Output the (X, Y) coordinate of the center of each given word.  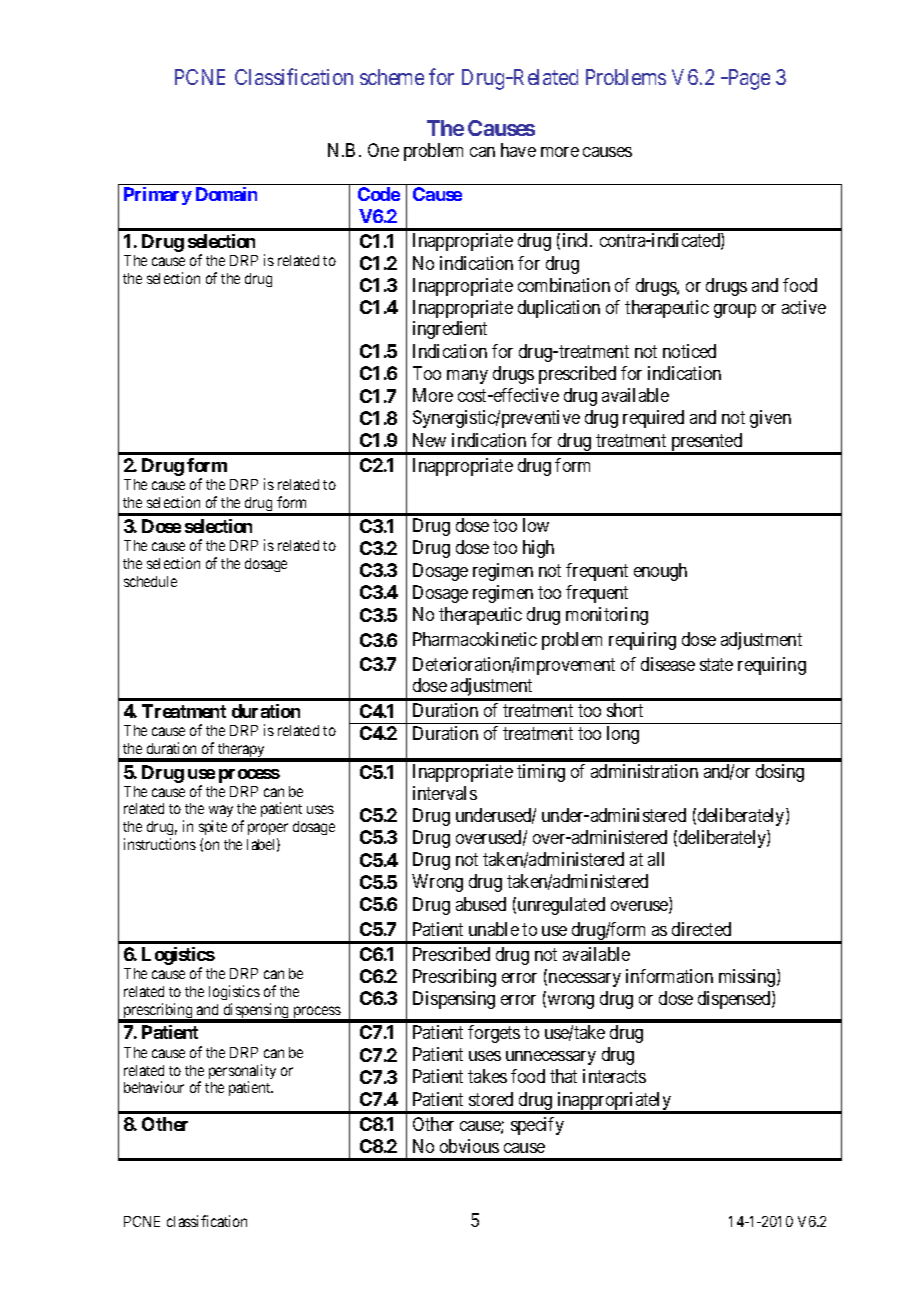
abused (481, 904)
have (518, 150)
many (467, 377)
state (716, 664)
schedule (150, 581)
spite (213, 829)
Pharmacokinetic (475, 639)
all (656, 859)
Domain (226, 194)
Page (748, 79)
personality (242, 1073)
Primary (158, 196)
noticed (689, 351)
